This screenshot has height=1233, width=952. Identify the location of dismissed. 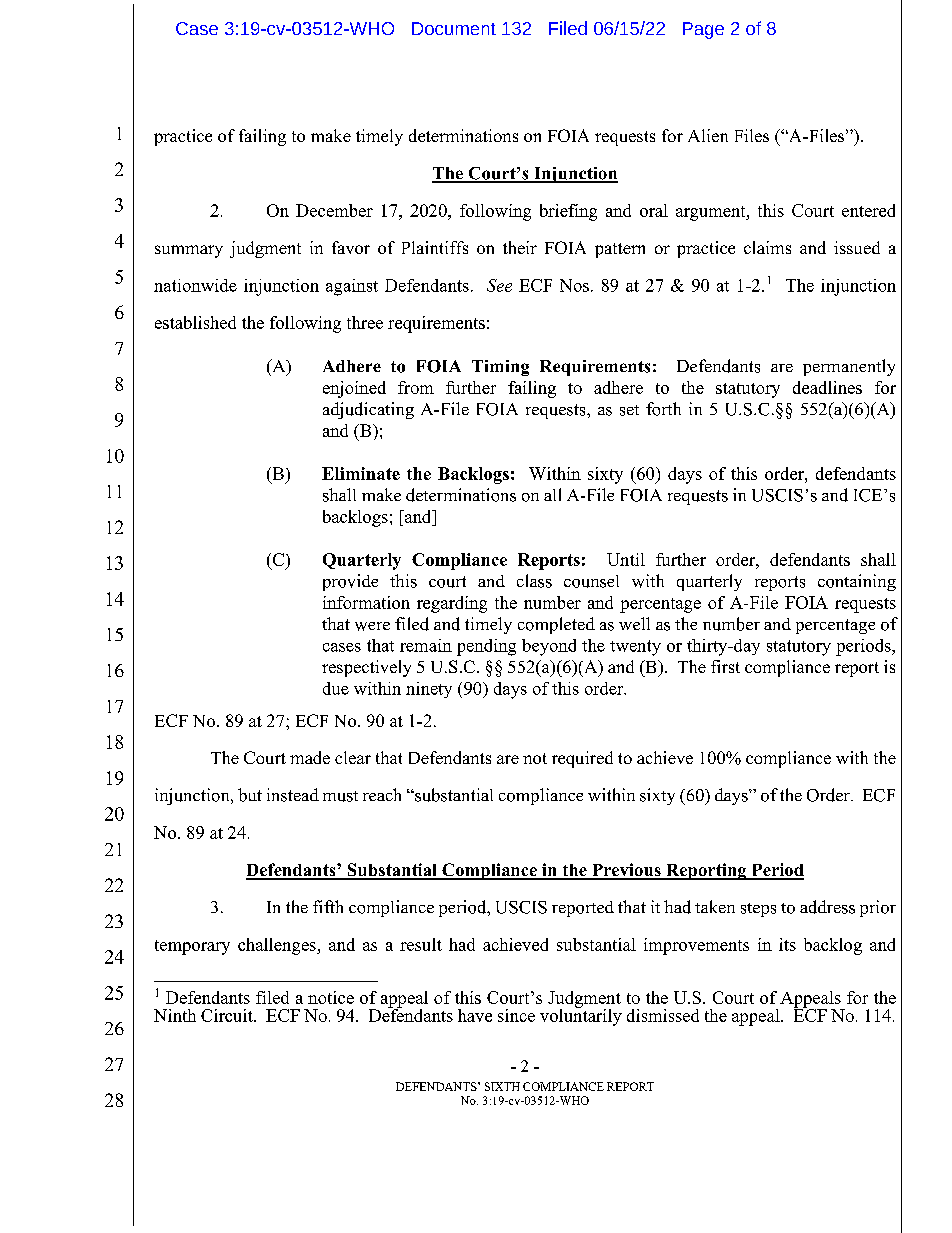
(663, 1015).
